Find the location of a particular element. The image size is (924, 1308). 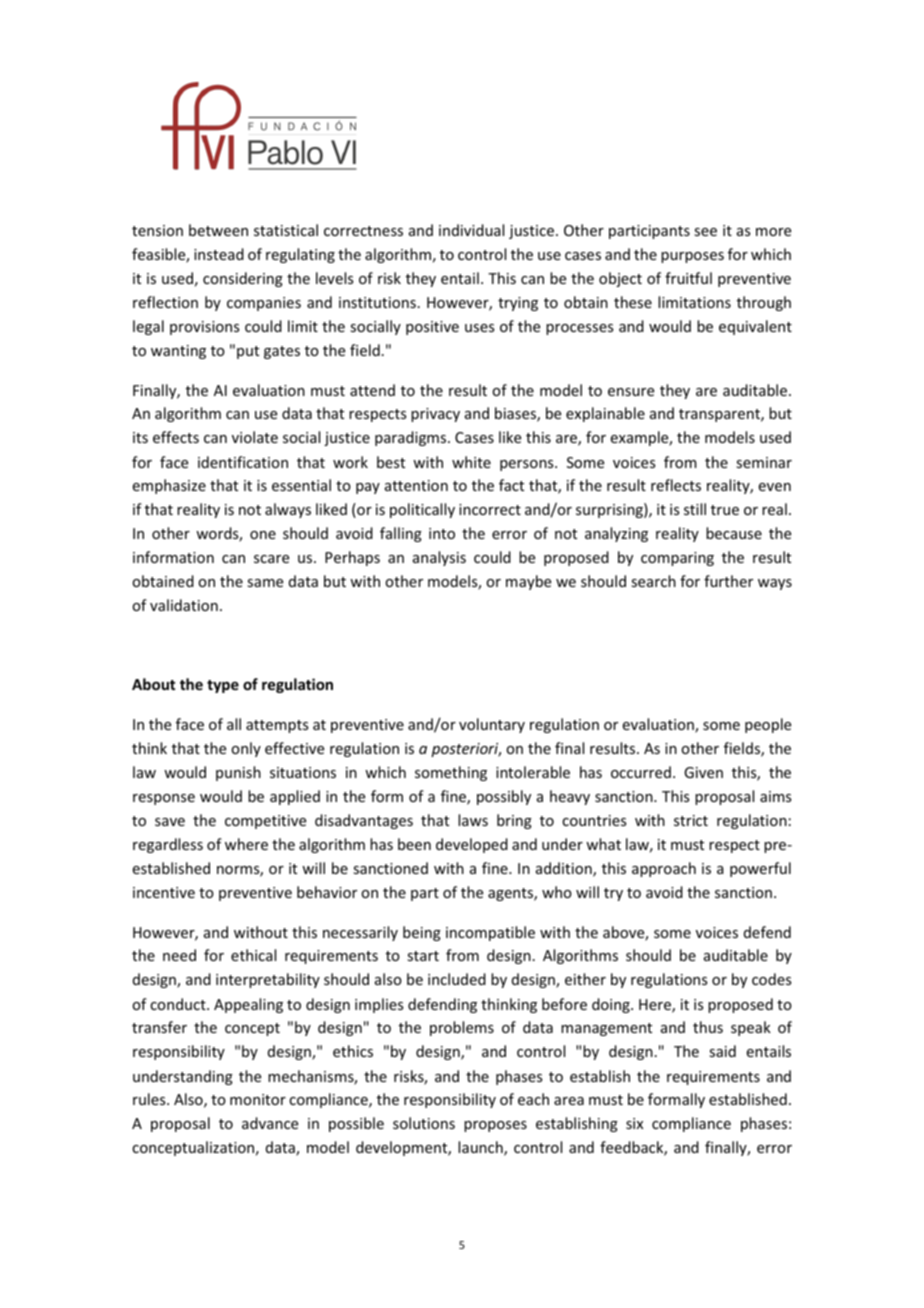

possibly is located at coordinates (504, 797).
